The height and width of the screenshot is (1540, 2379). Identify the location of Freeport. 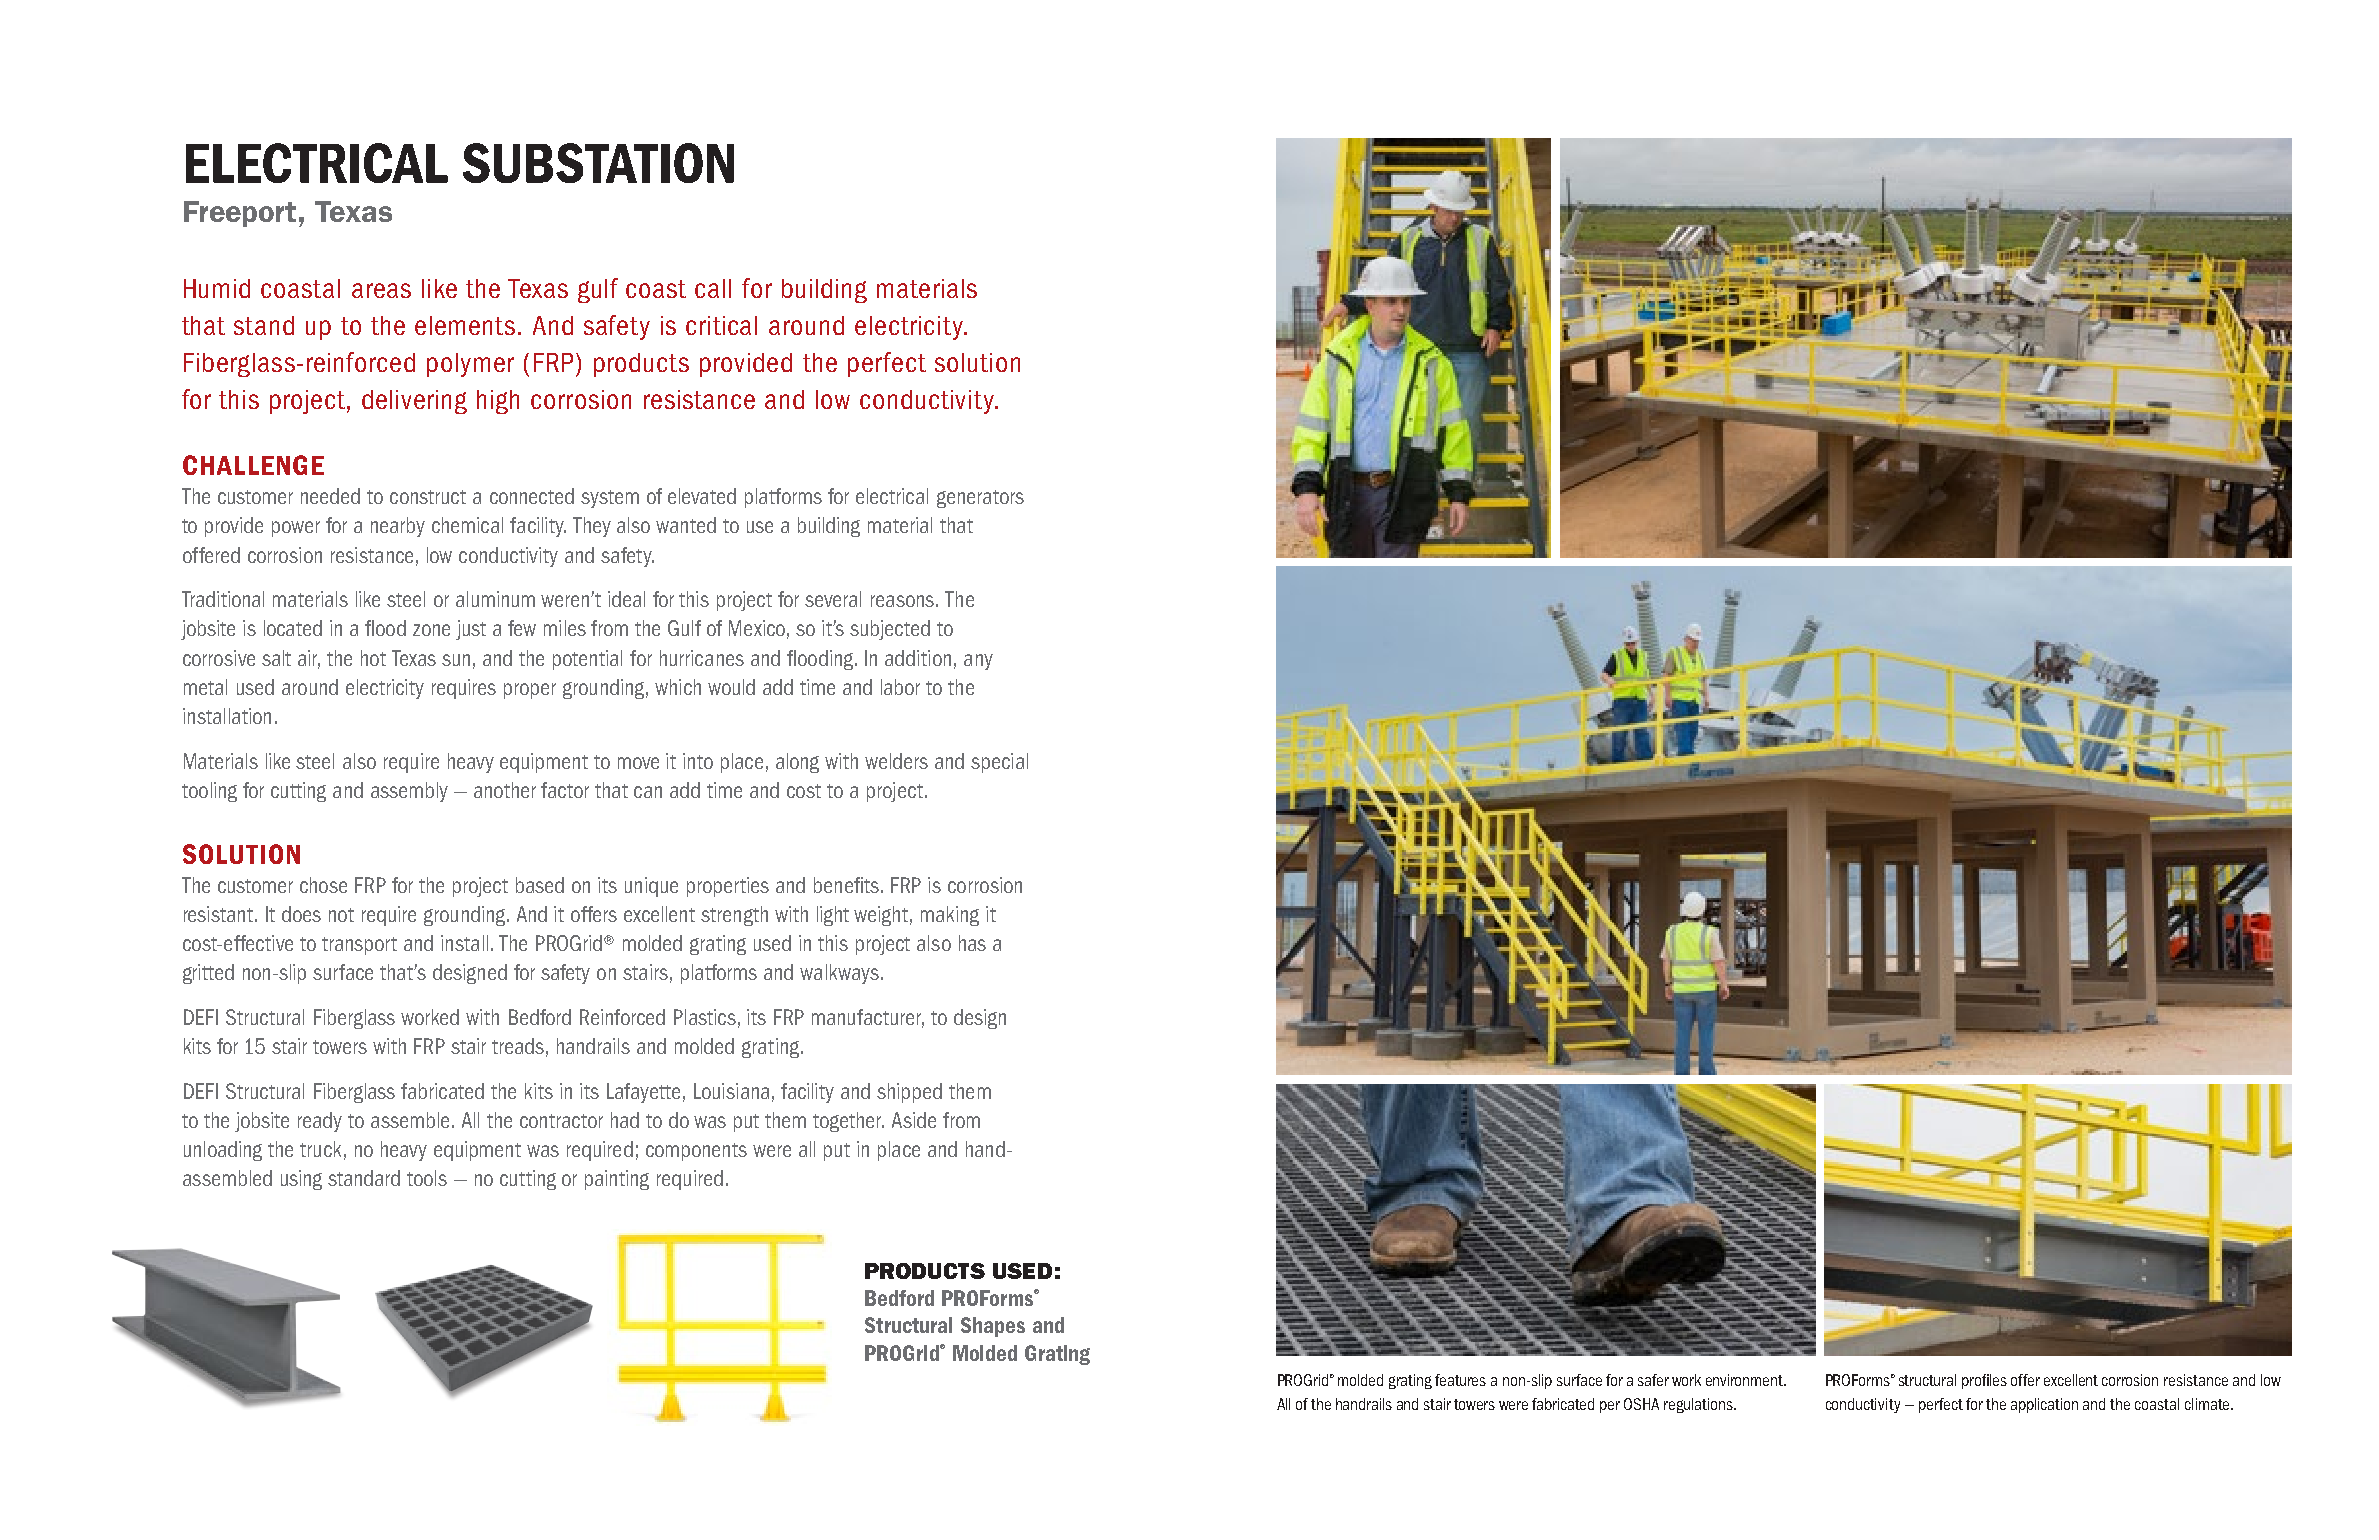
(240, 214).
